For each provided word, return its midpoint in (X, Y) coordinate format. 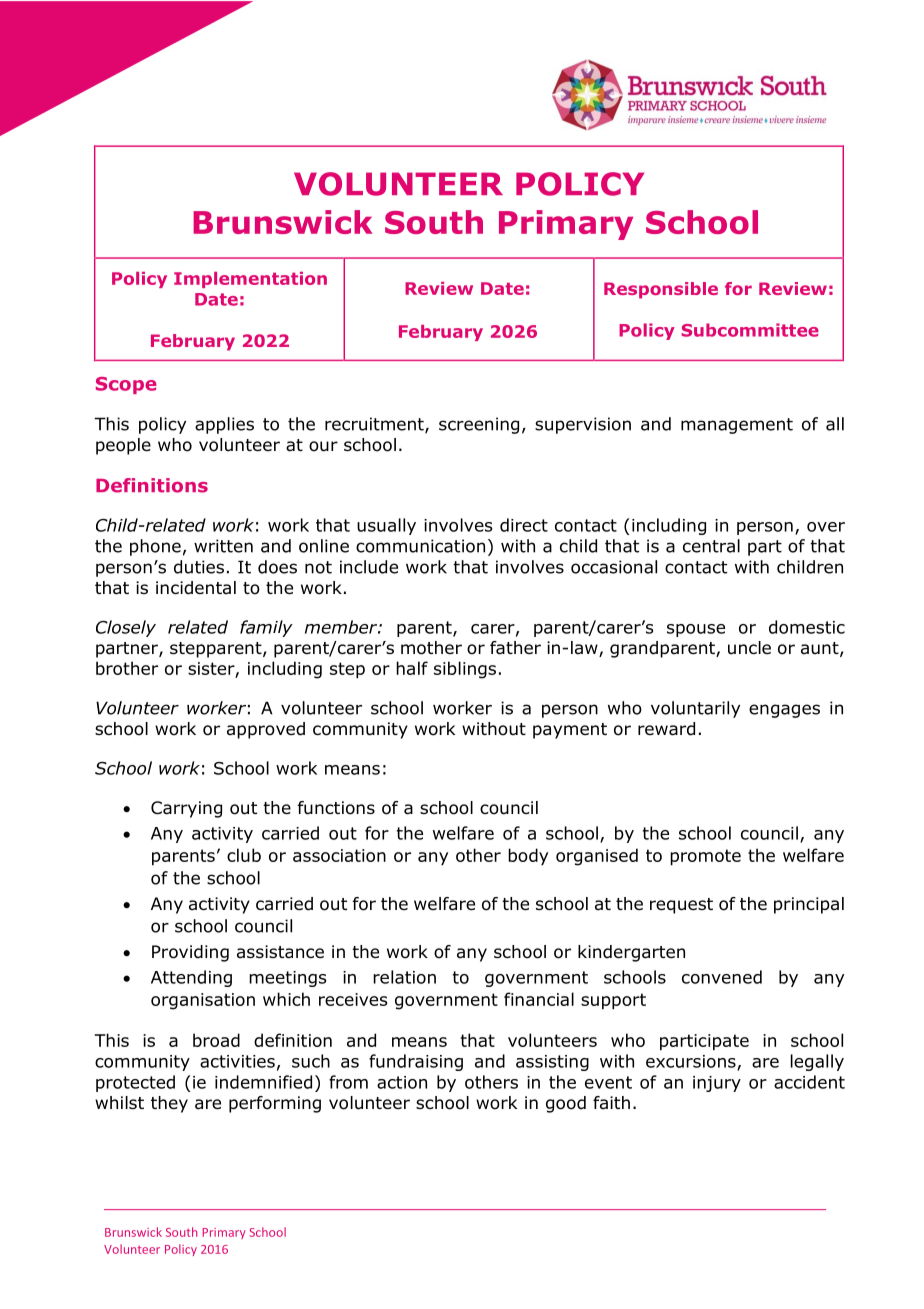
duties (199, 567)
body (528, 857)
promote (705, 857)
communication (420, 546)
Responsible (661, 290)
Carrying (186, 809)
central (711, 546)
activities (237, 1061)
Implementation (250, 280)
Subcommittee (750, 330)
